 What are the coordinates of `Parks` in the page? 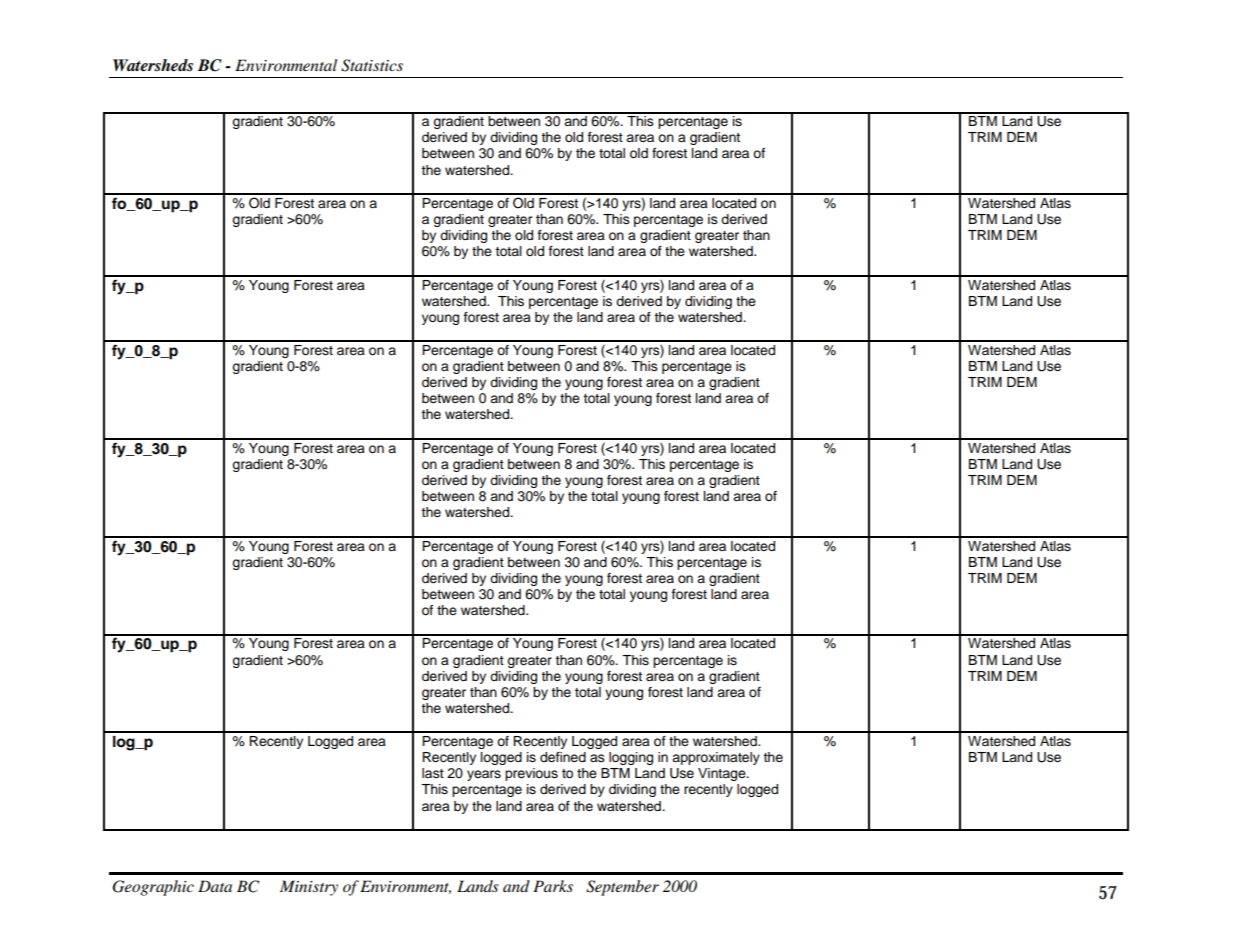 It's located at (553, 886).
